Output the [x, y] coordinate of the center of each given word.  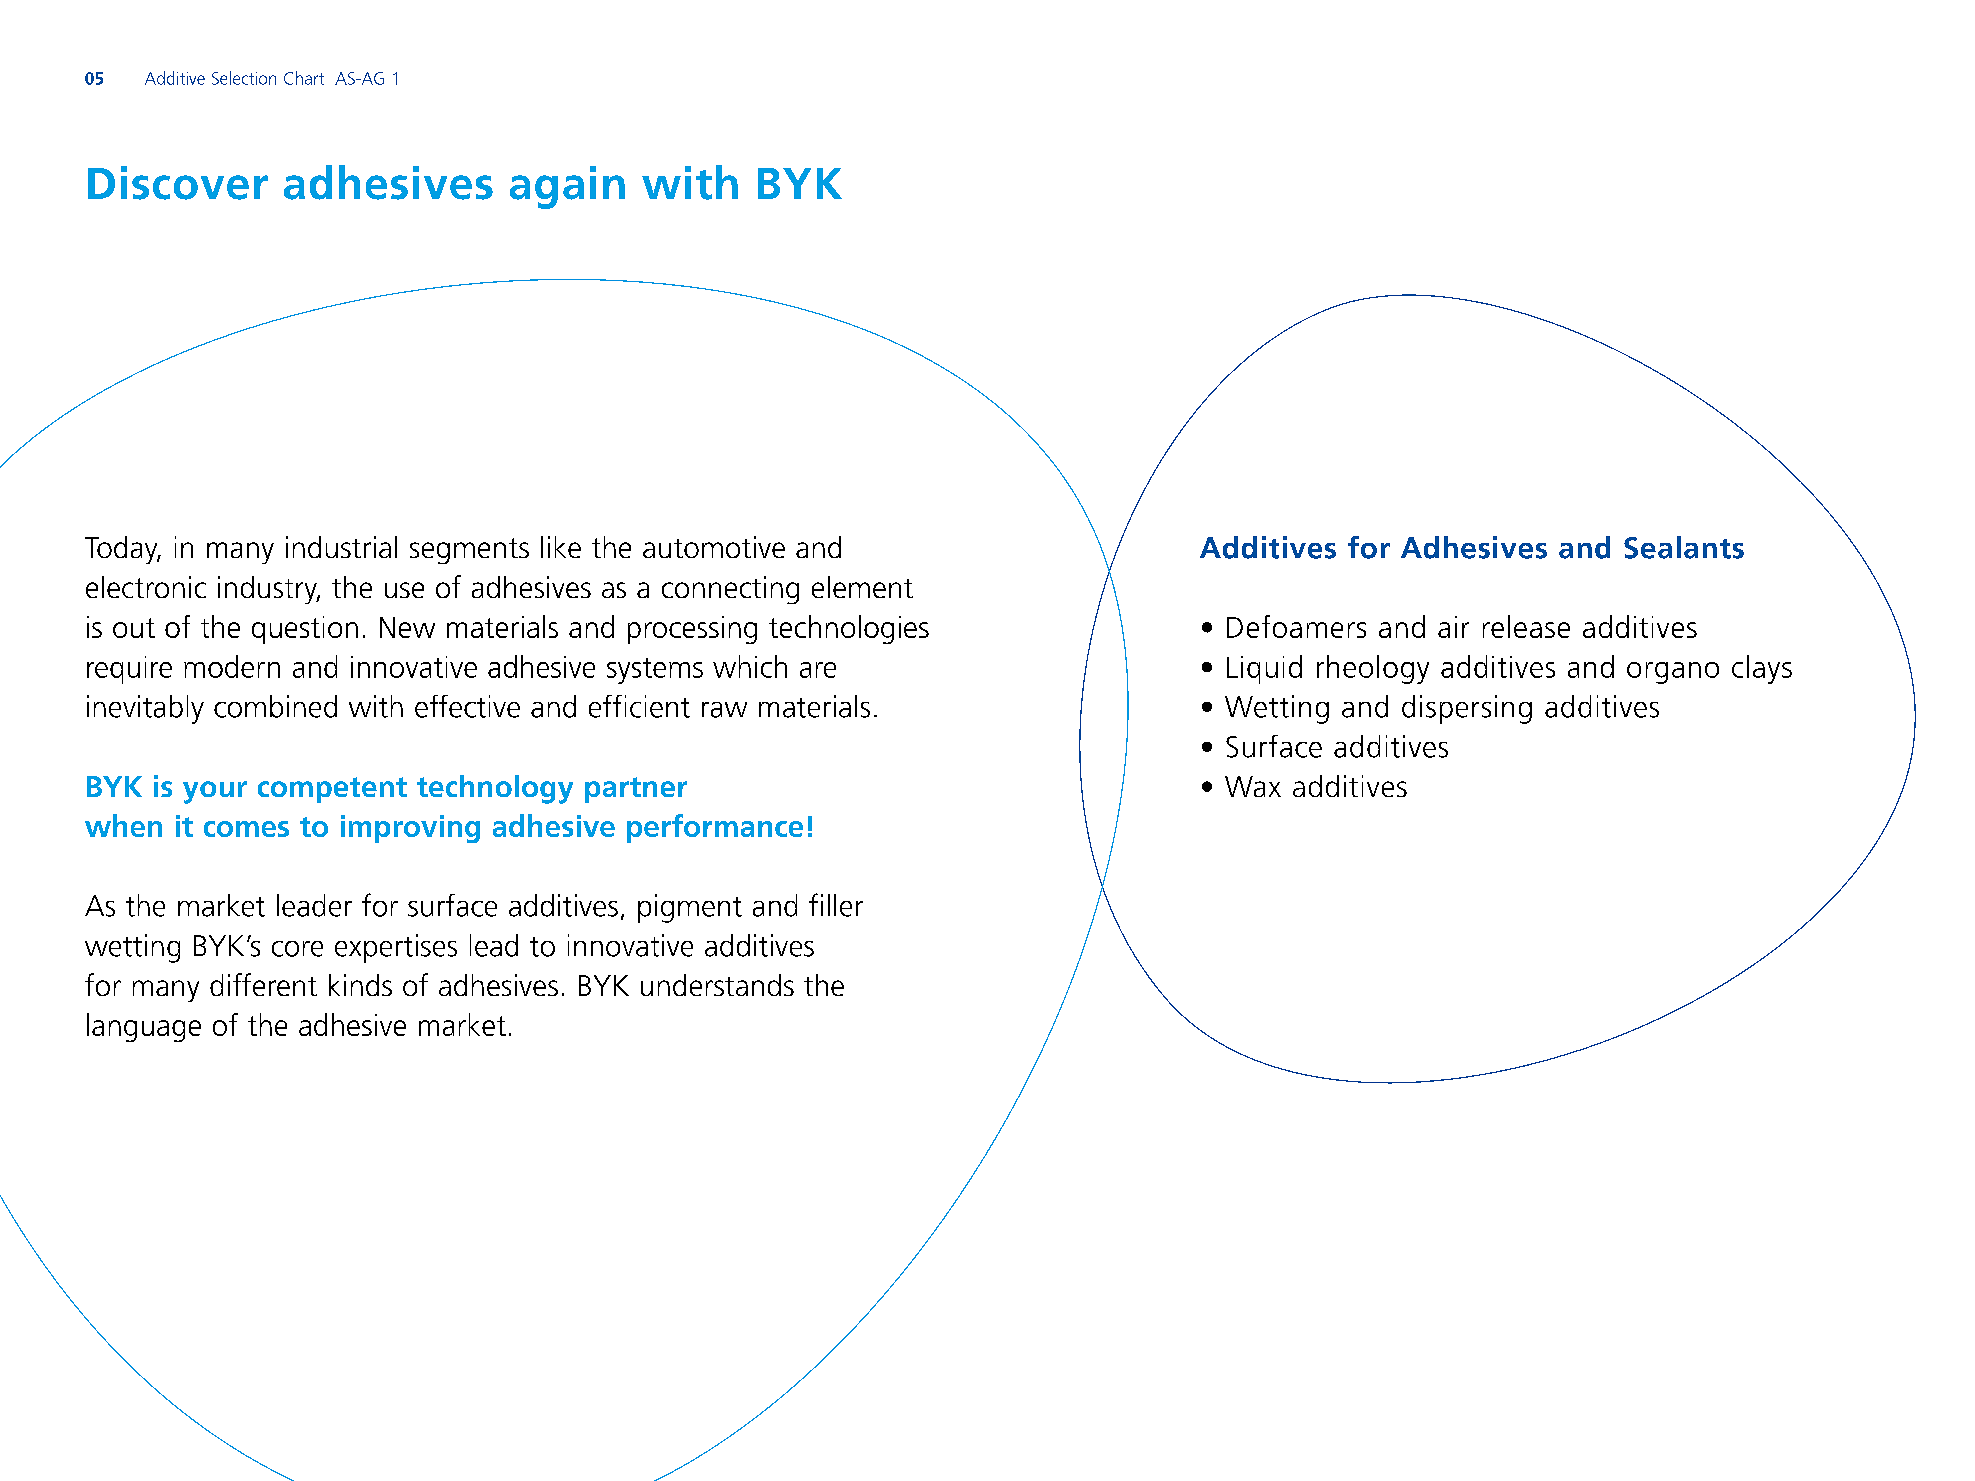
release [1526, 626]
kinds [360, 985]
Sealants [1684, 547]
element [862, 587]
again [567, 187]
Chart [304, 78]
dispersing [1467, 709]
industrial [341, 547]
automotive [714, 547]
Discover [178, 183]
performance [715, 828]
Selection [244, 78]
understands [717, 985]
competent [332, 790]
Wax [1253, 786]
